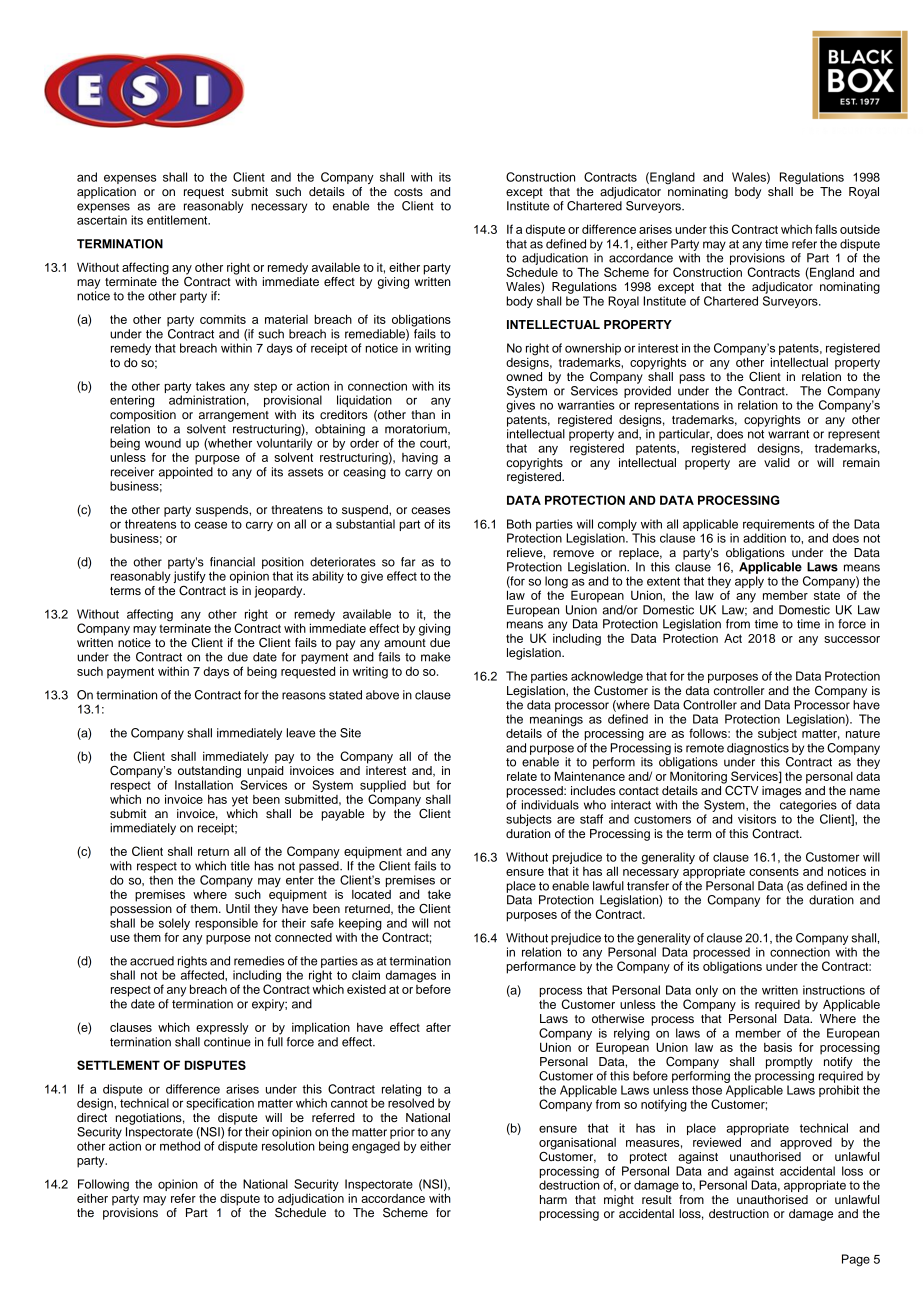 Image resolution: width=924 pixels, height=1308 pixels. Describe the element at coordinates (163, 443) in the screenshot. I see `wound` at that location.
